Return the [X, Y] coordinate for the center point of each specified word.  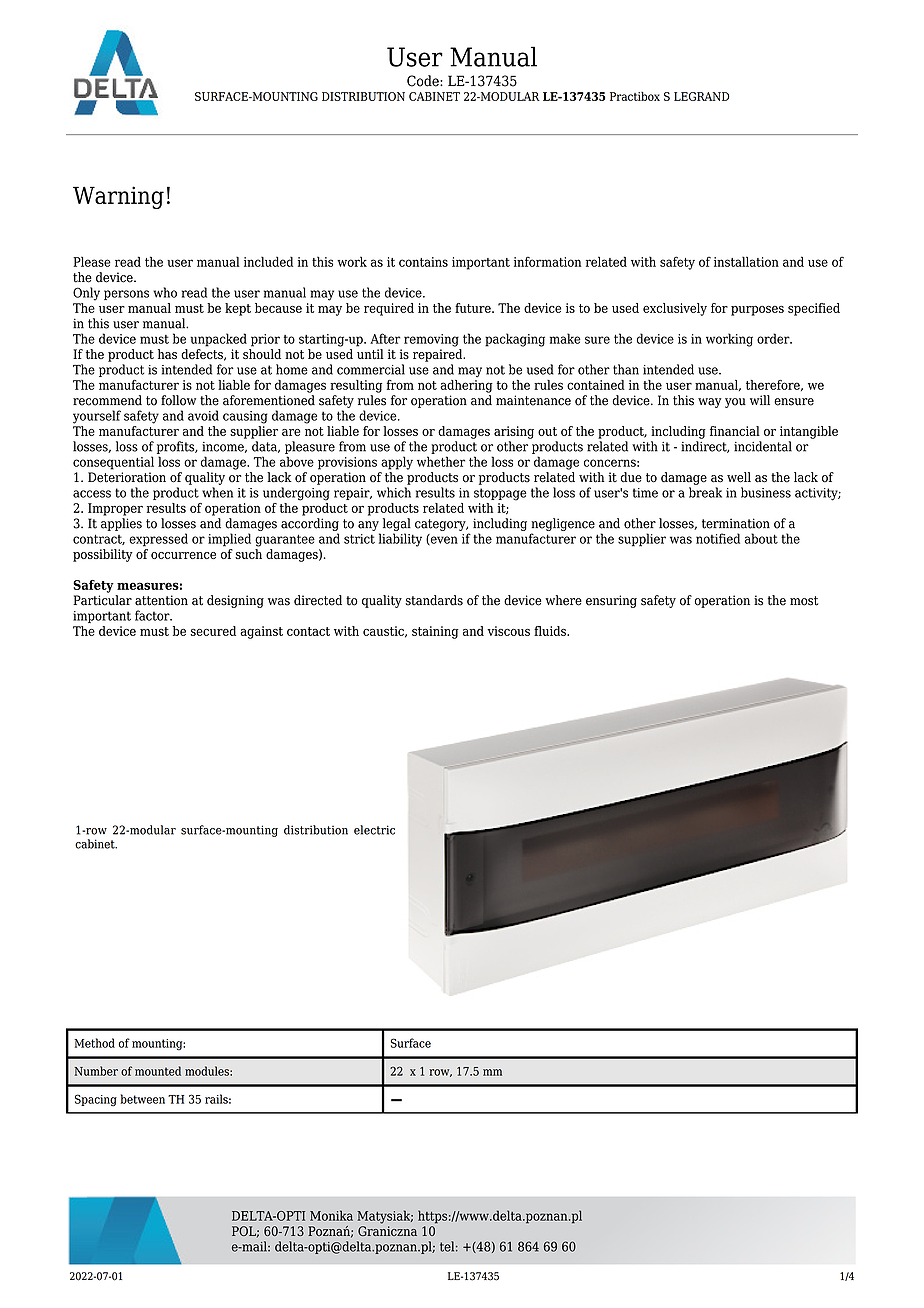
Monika [331, 1215]
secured [213, 631]
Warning [118, 197]
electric [374, 830]
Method [94, 1043]
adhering [466, 386]
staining [435, 632]
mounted [158, 1071]
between [142, 1099]
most [804, 601]
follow [178, 400]
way [710, 403]
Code [424, 81]
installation [746, 261]
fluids [551, 631]
